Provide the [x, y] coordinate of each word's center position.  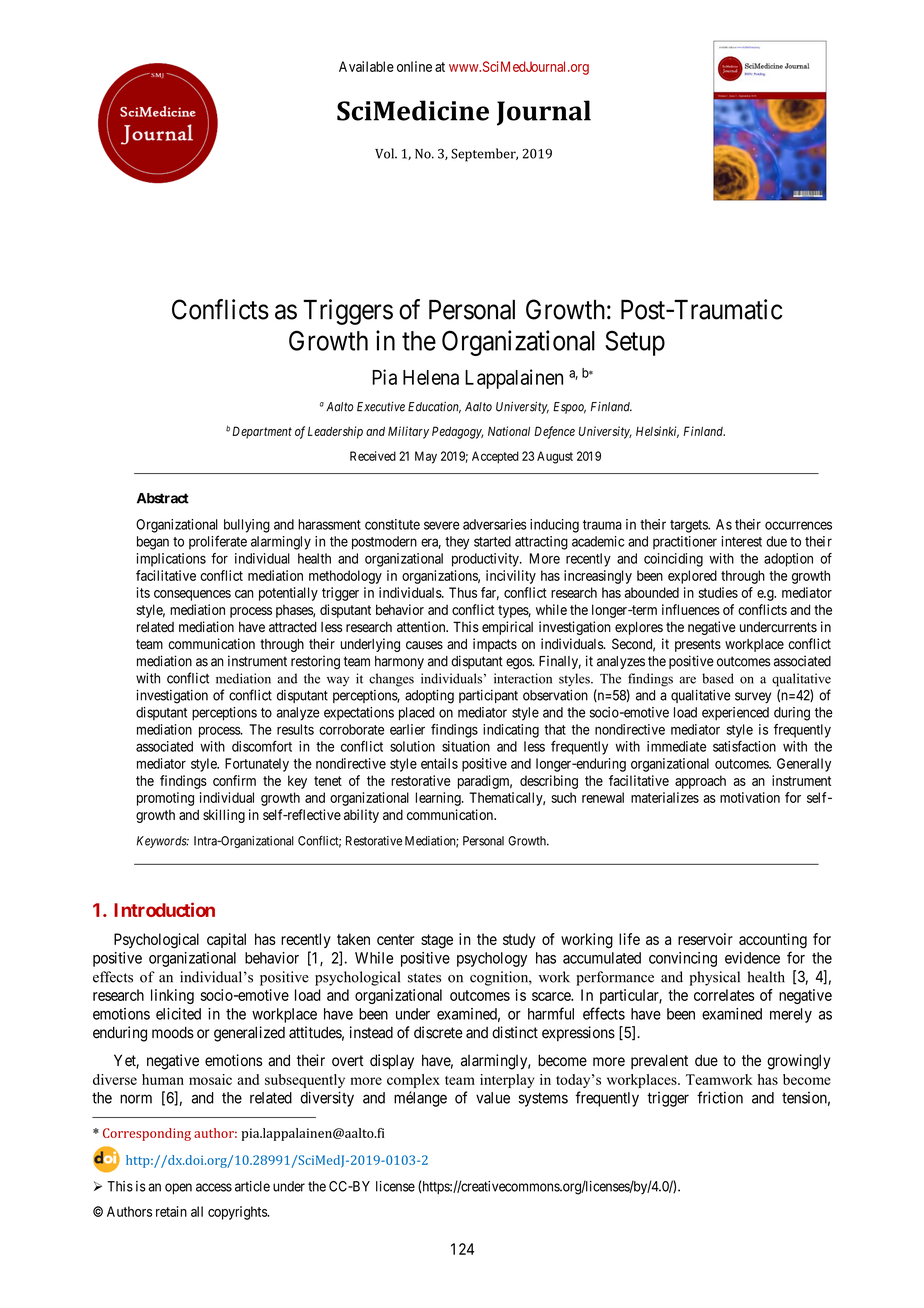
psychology [492, 959]
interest [741, 541]
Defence [555, 432]
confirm [234, 780]
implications [171, 560]
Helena [431, 377]
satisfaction [744, 746]
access [214, 1187]
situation [466, 746]
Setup [635, 343]
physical [714, 978]
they [457, 543]
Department [262, 432]
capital [226, 940]
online [414, 66]
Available [366, 66]
